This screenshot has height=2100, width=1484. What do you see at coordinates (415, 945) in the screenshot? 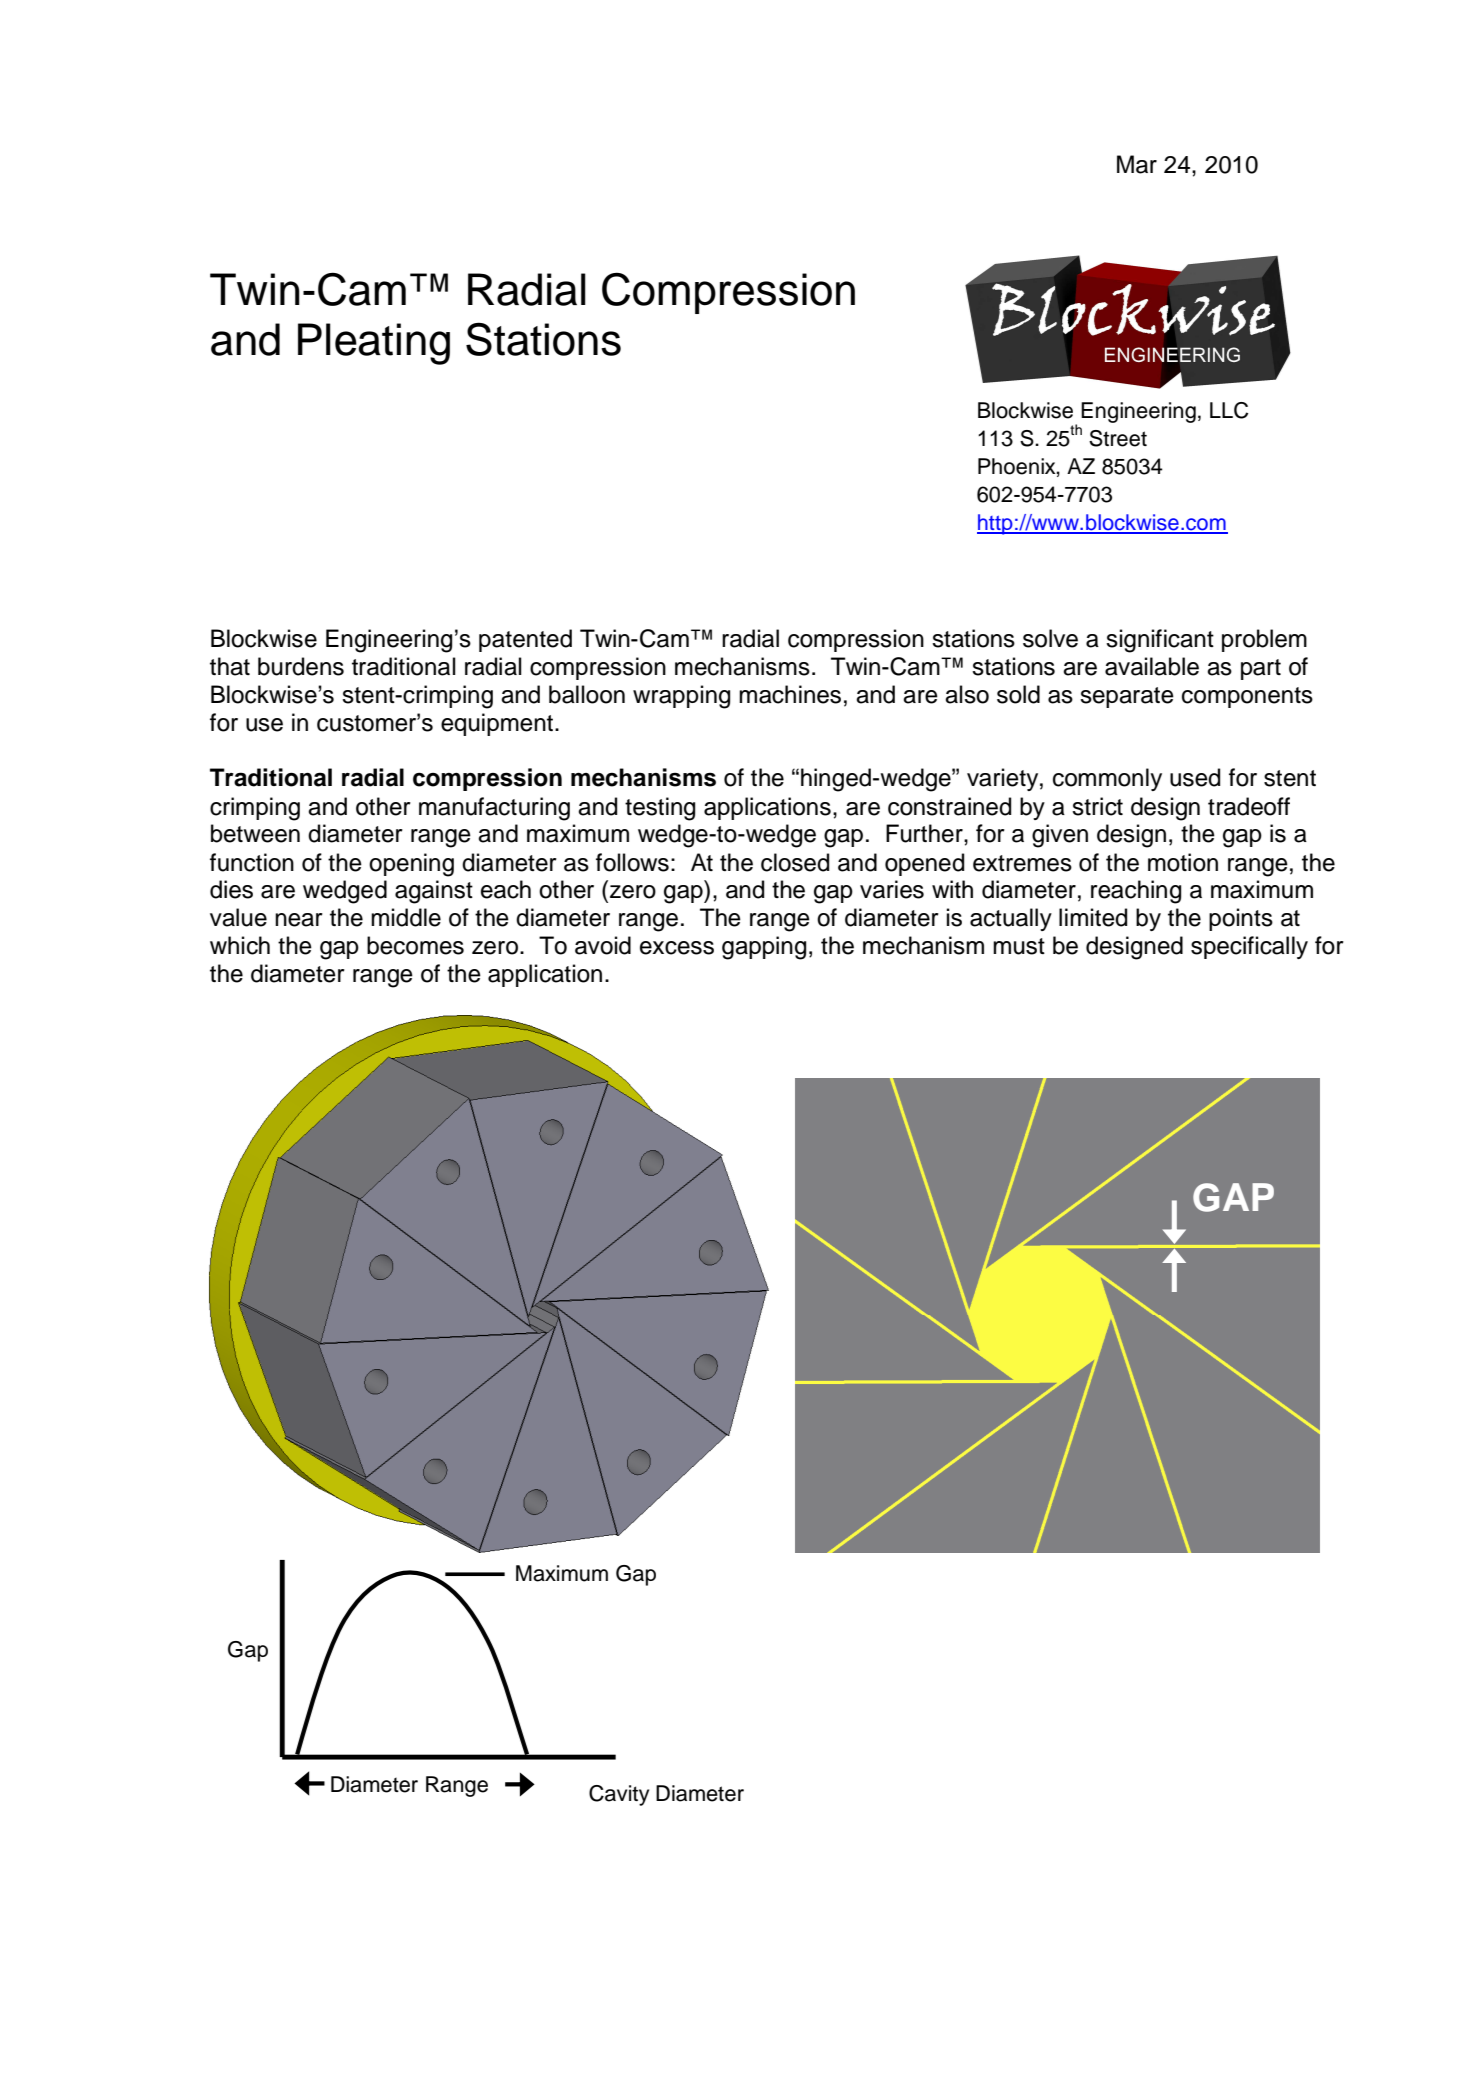
I see `becomes` at bounding box center [415, 945].
